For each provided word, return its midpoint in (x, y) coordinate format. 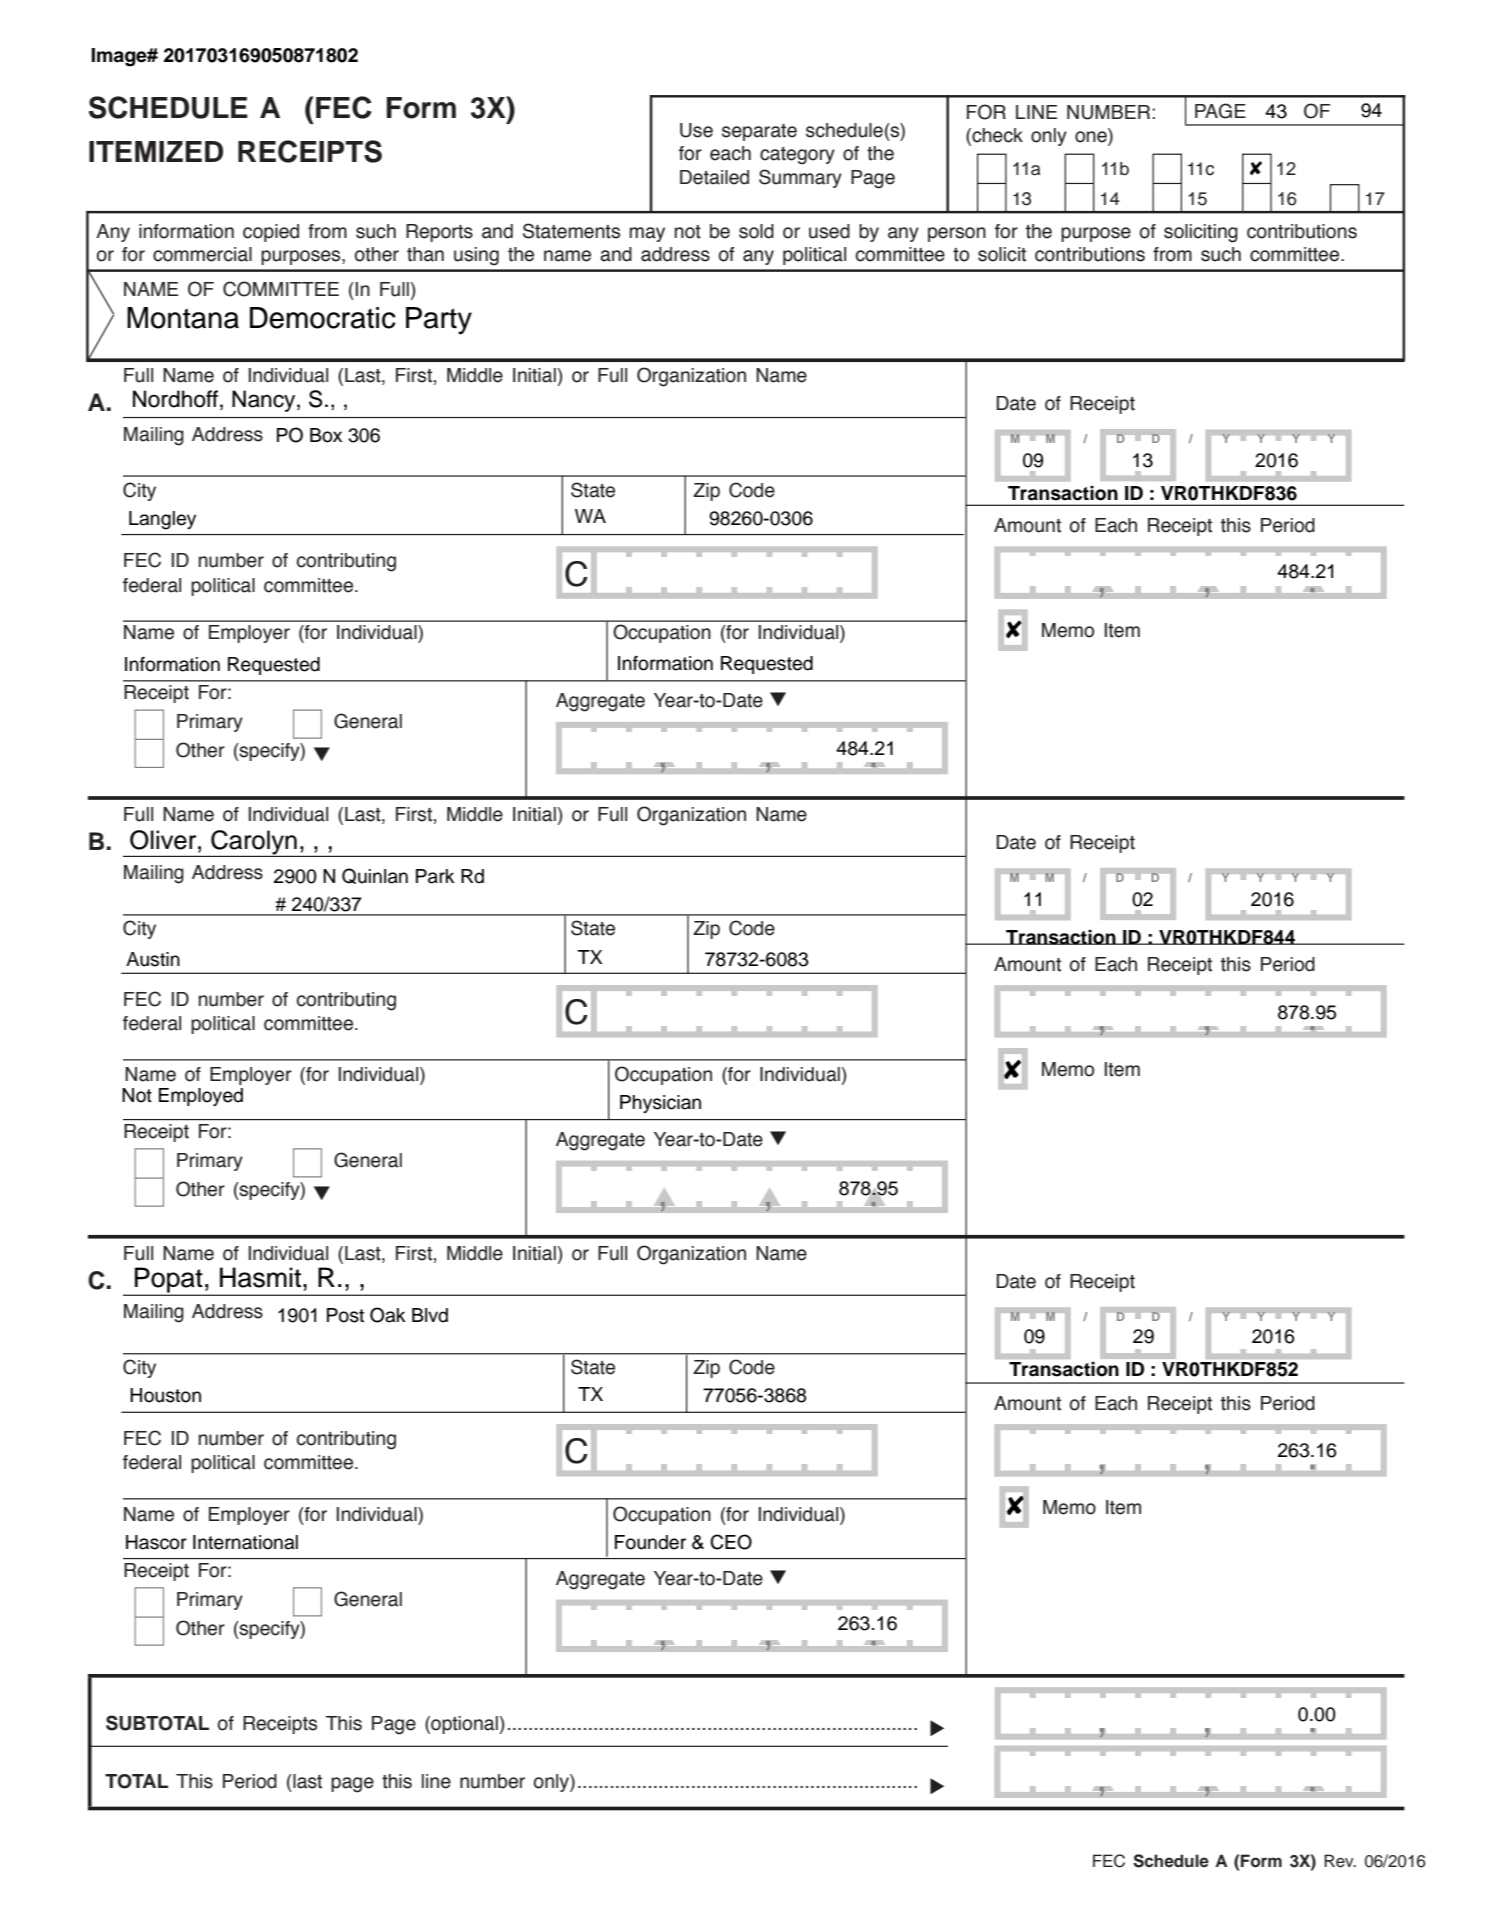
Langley (162, 520)
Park (435, 876)
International (245, 1542)
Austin (153, 959)
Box (326, 435)
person (957, 234)
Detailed (714, 177)
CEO (731, 1542)
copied (271, 233)
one (1092, 137)
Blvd (430, 1315)
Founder (650, 1542)
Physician (660, 1104)
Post (345, 1315)
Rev (1340, 1861)
